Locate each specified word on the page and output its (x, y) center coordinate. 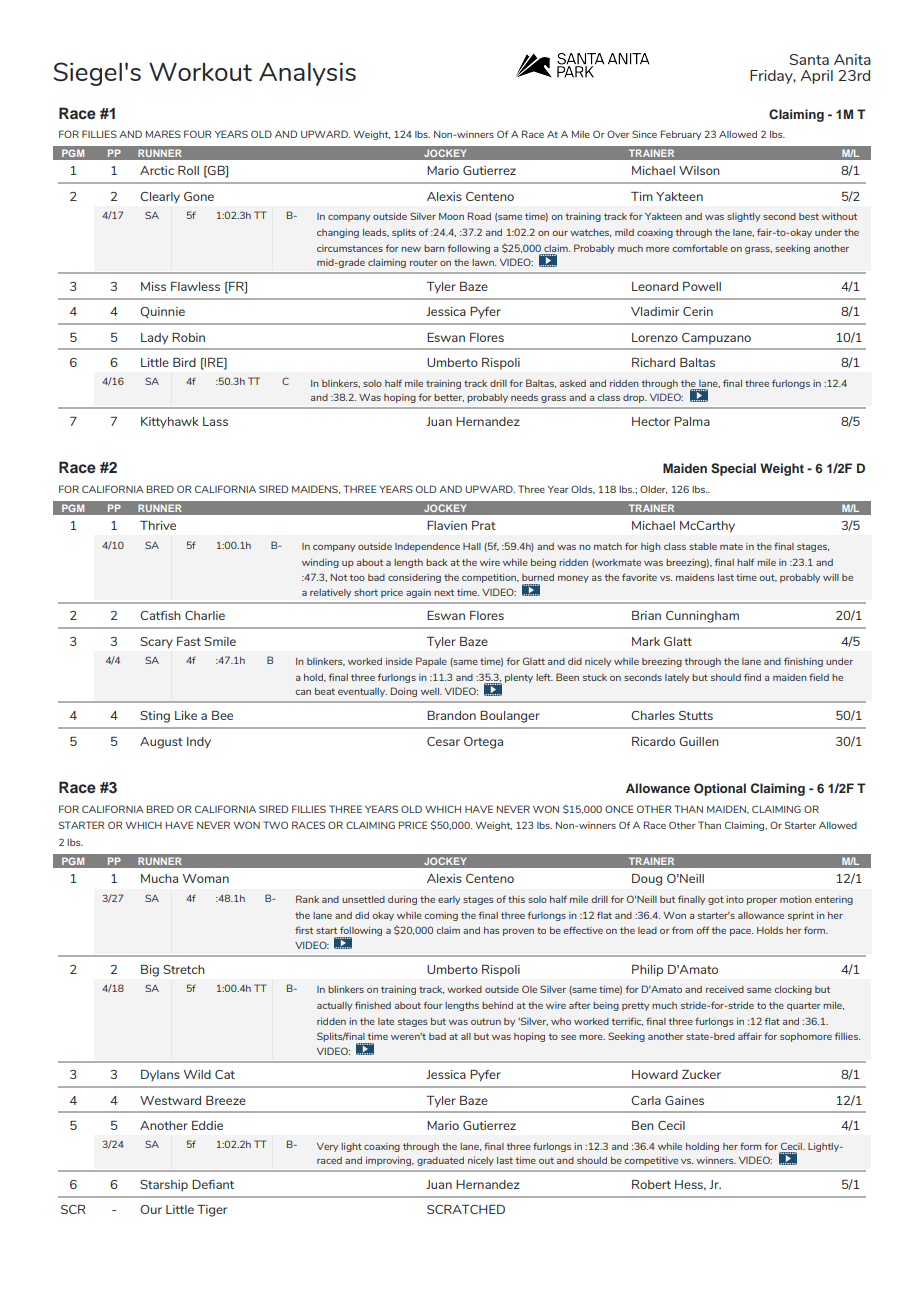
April (817, 77)
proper (762, 901)
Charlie (205, 615)
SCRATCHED (466, 1209)
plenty (519, 678)
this (516, 899)
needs (524, 397)
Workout (200, 71)
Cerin (698, 311)
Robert (651, 1184)
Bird (184, 362)
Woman (206, 878)
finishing (803, 662)
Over (618, 134)
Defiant (213, 1184)
